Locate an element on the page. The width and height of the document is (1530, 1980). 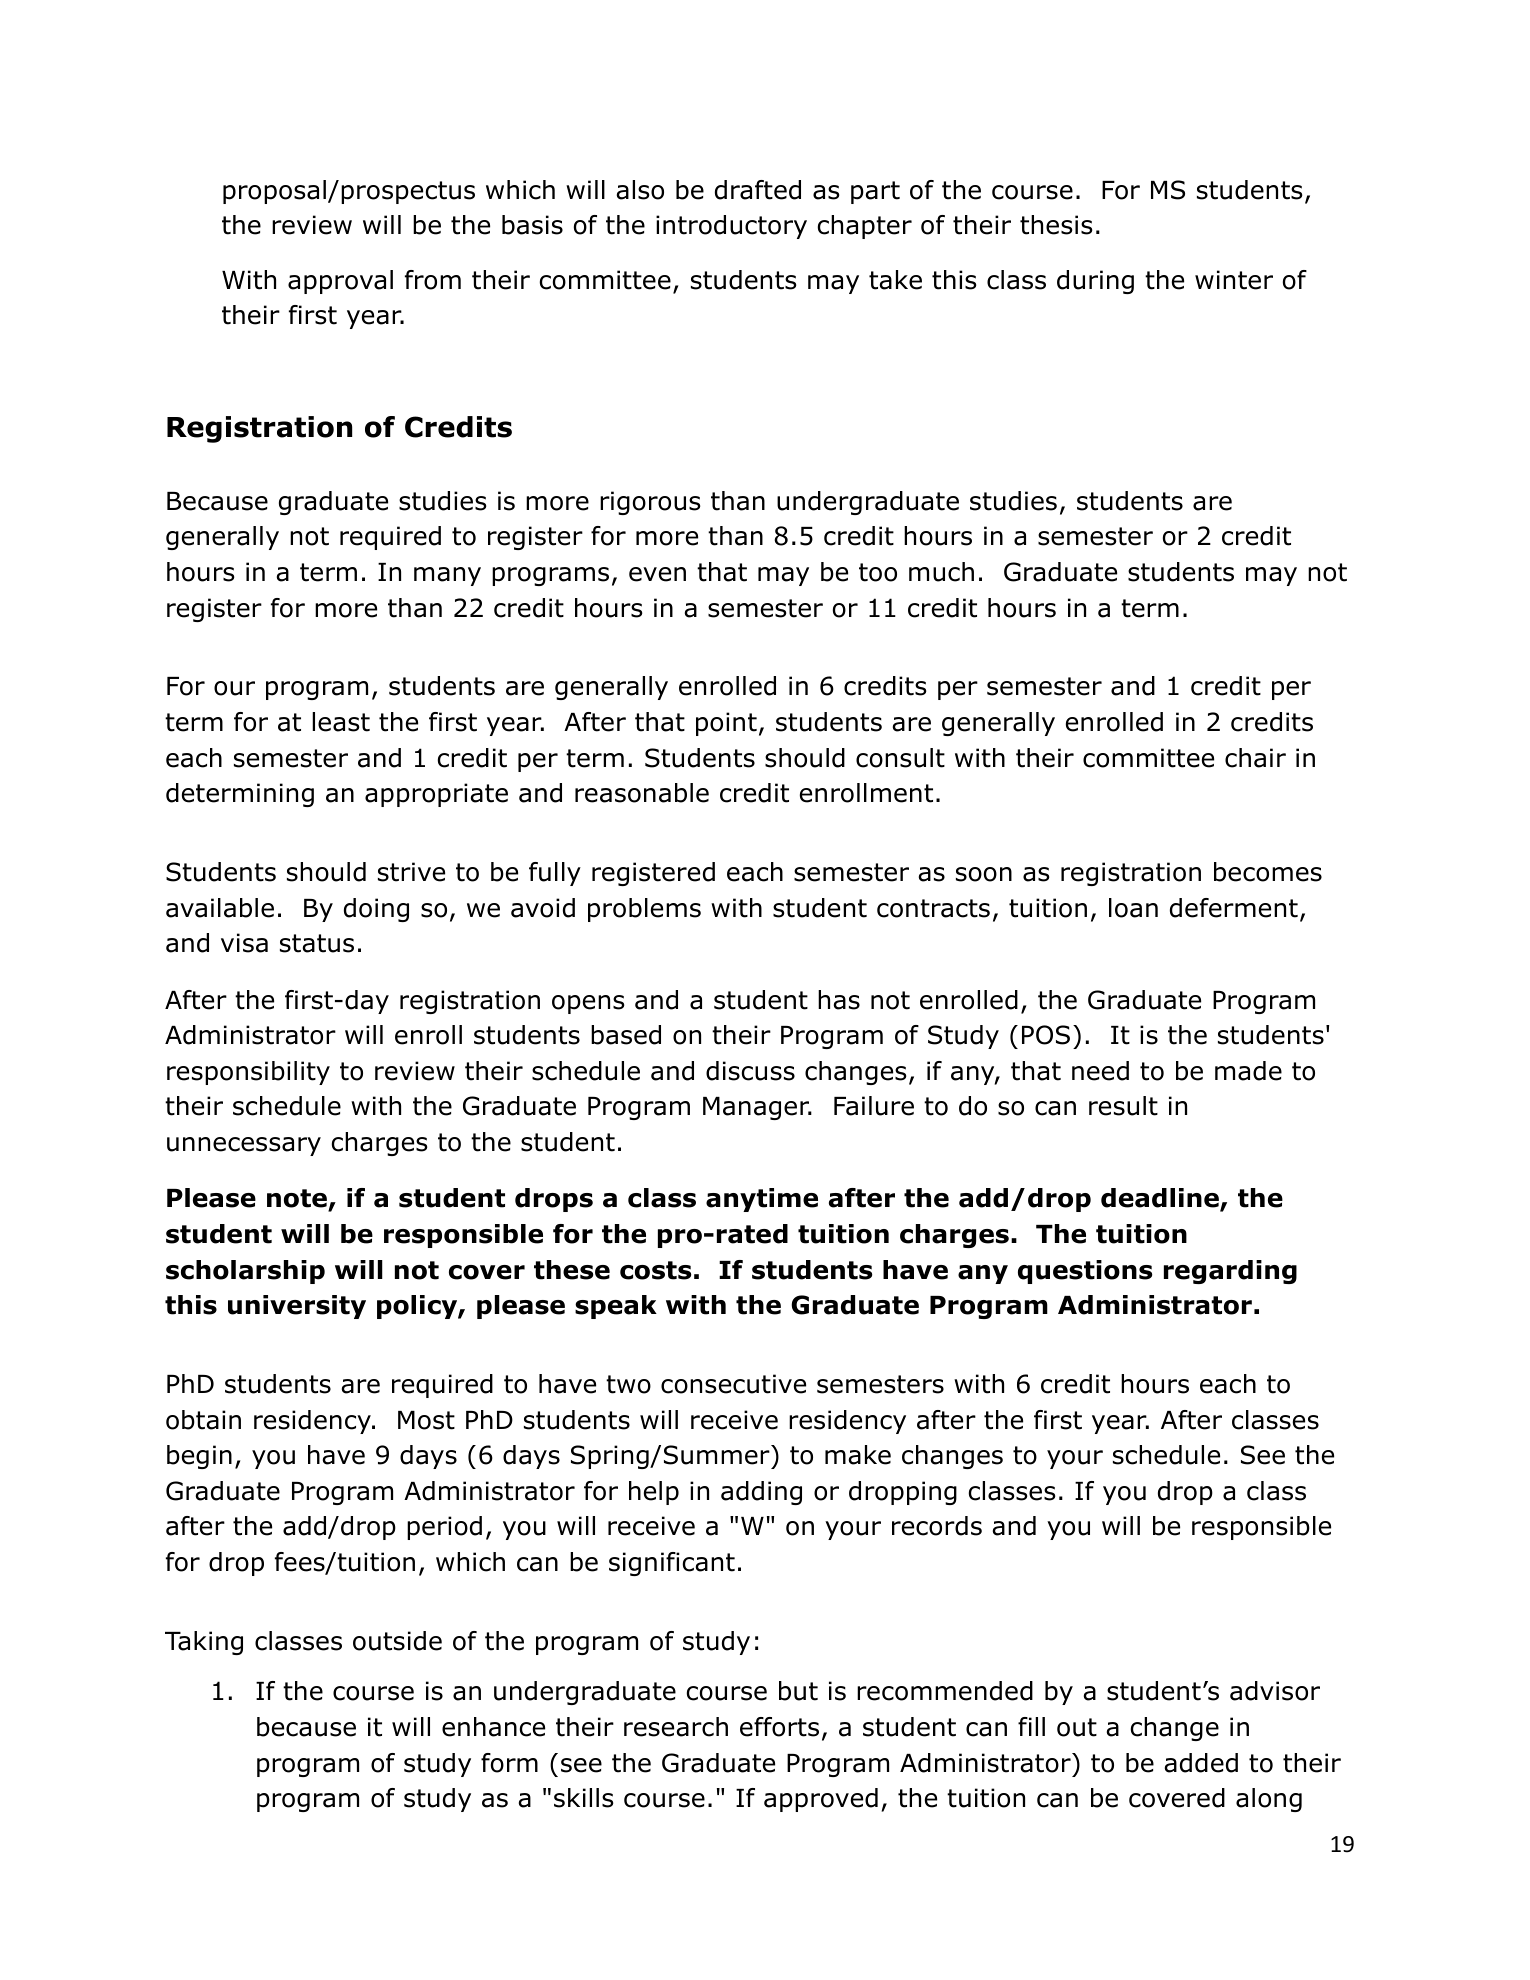
least is located at coordinates (341, 722).
